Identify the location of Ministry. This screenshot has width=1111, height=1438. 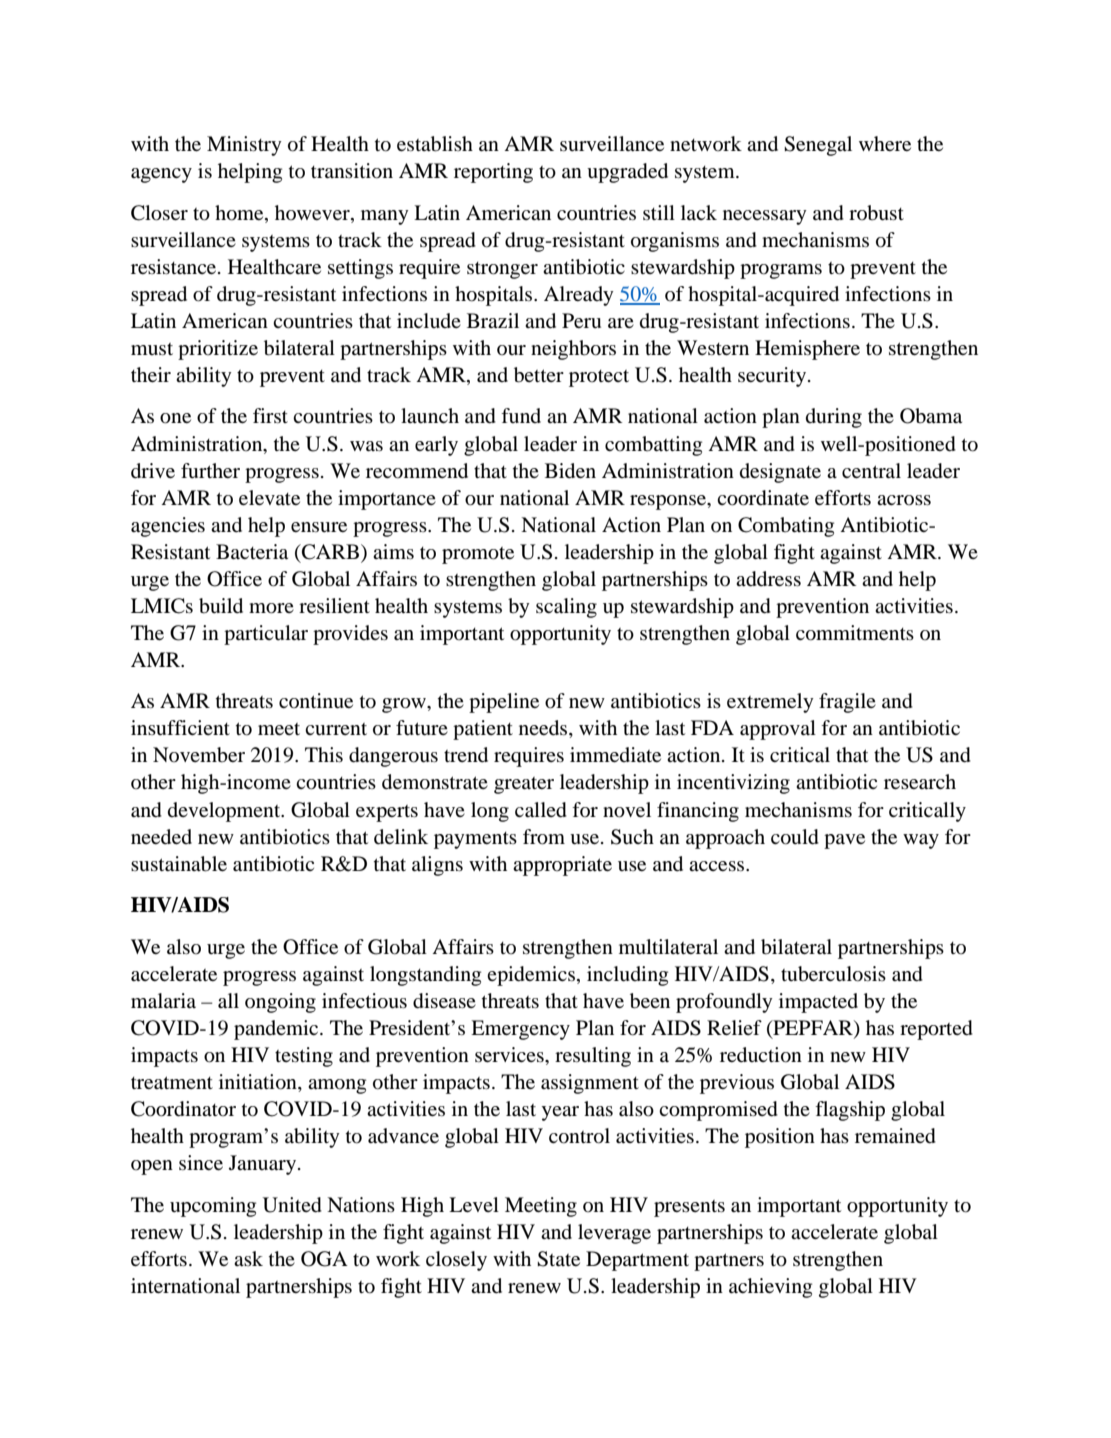
(244, 146).
